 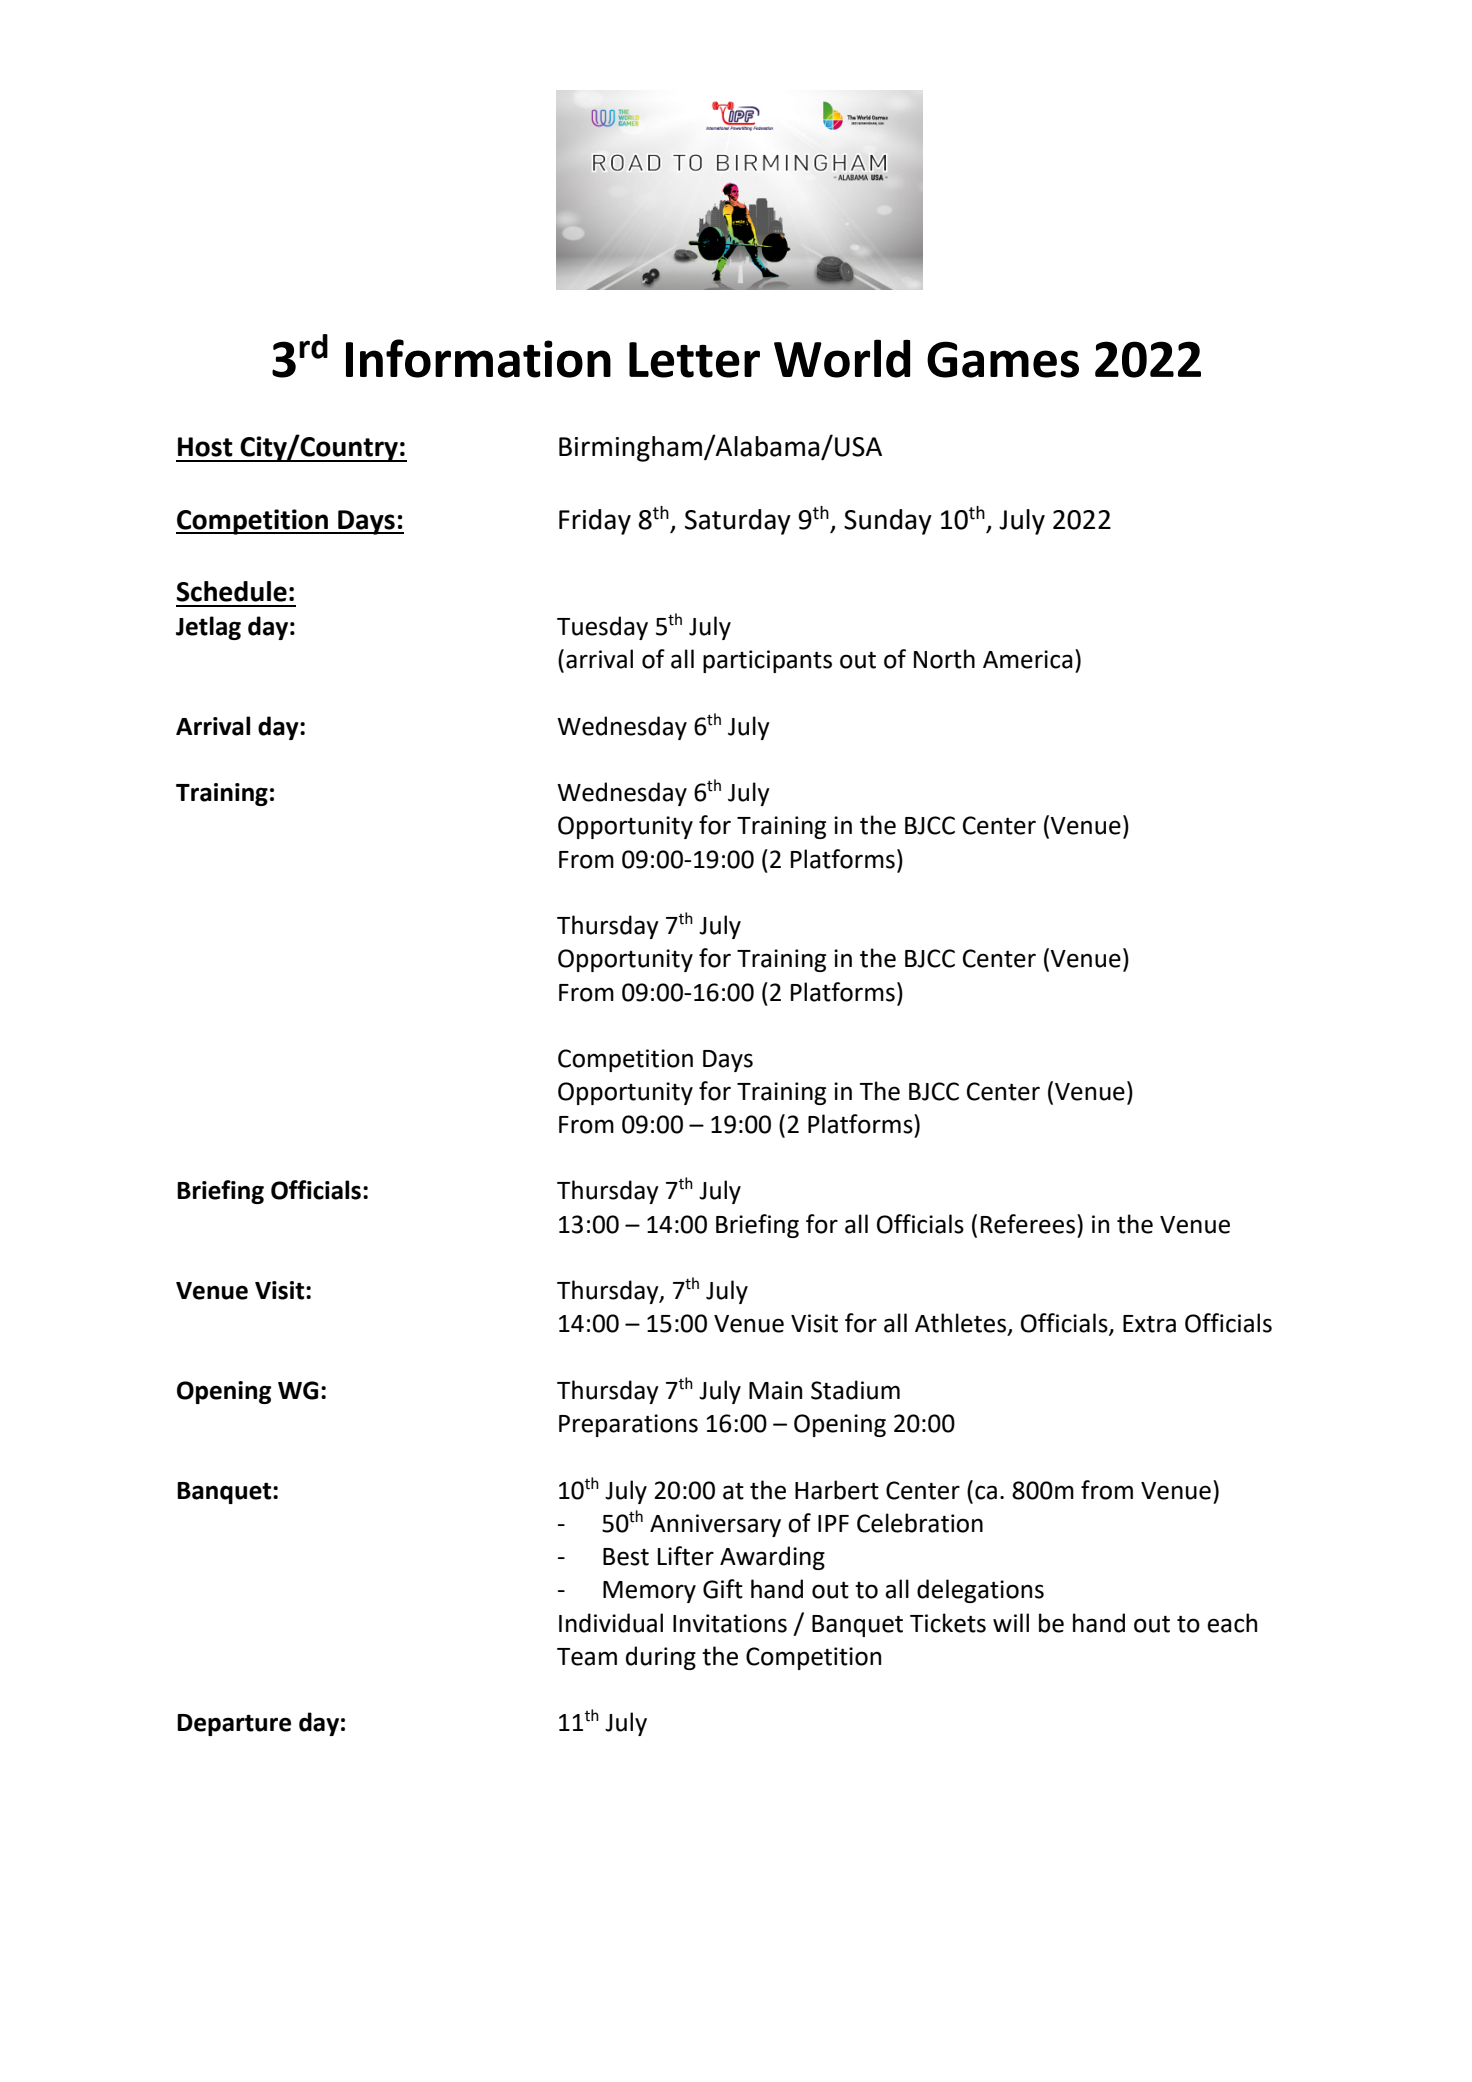 What do you see at coordinates (694, 360) in the page?
I see `Letter` at bounding box center [694, 360].
